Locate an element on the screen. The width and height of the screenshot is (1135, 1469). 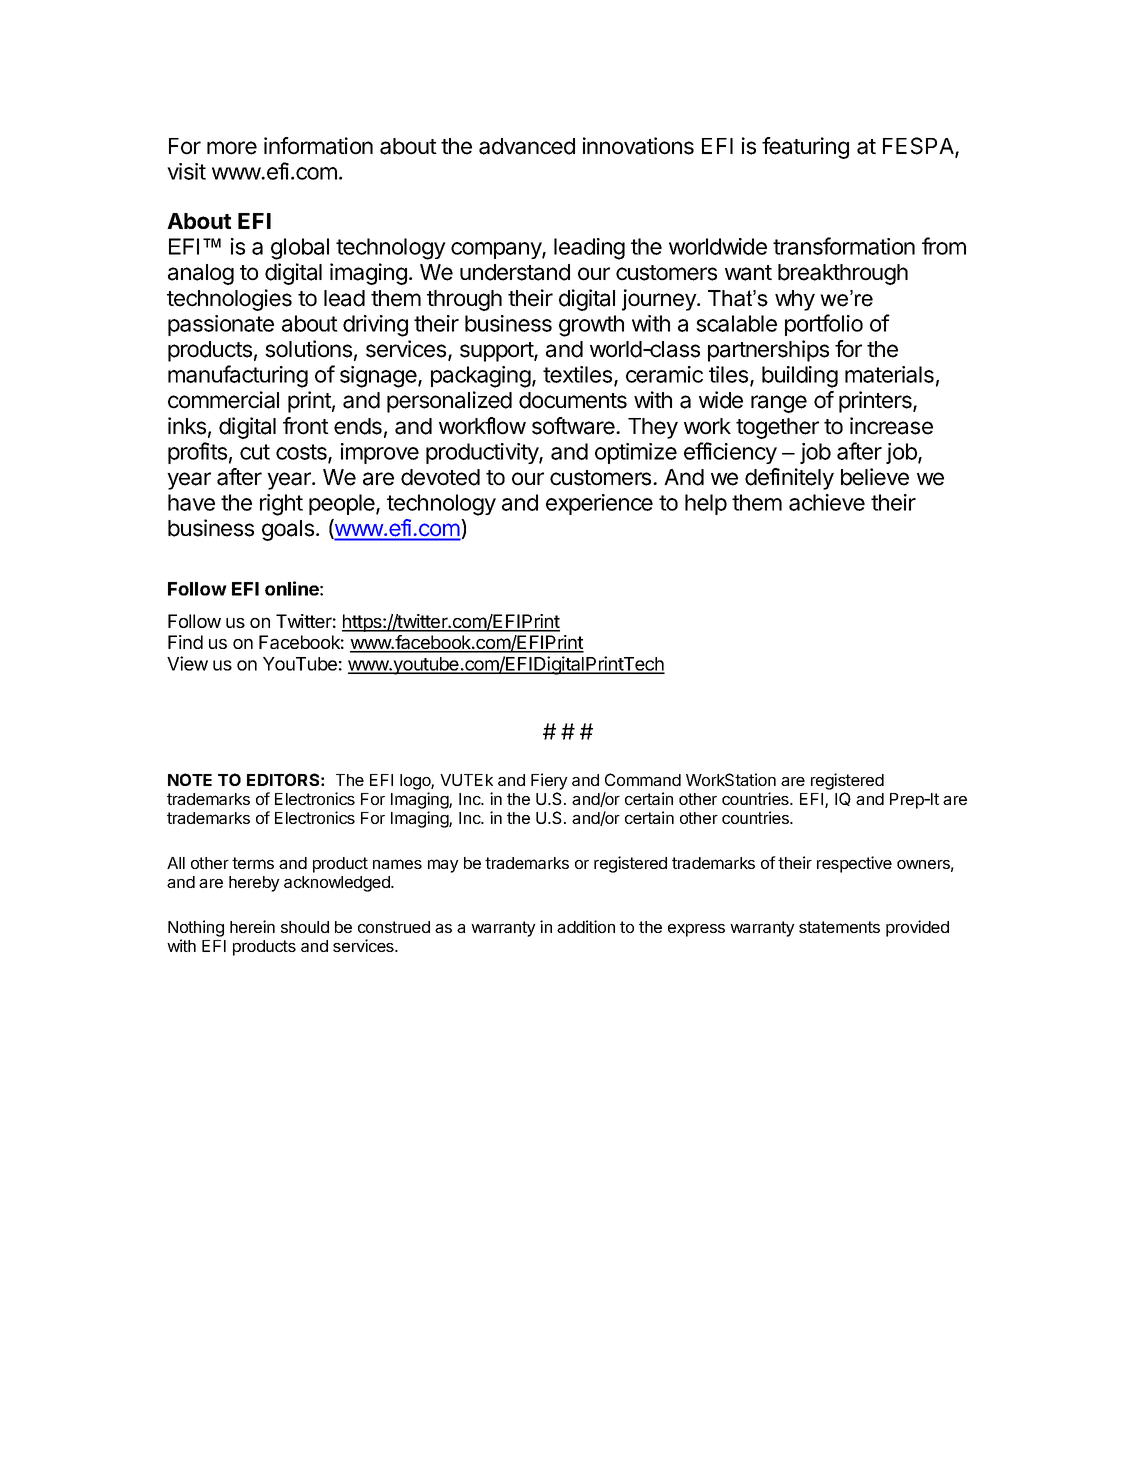
herein is located at coordinates (252, 926).
